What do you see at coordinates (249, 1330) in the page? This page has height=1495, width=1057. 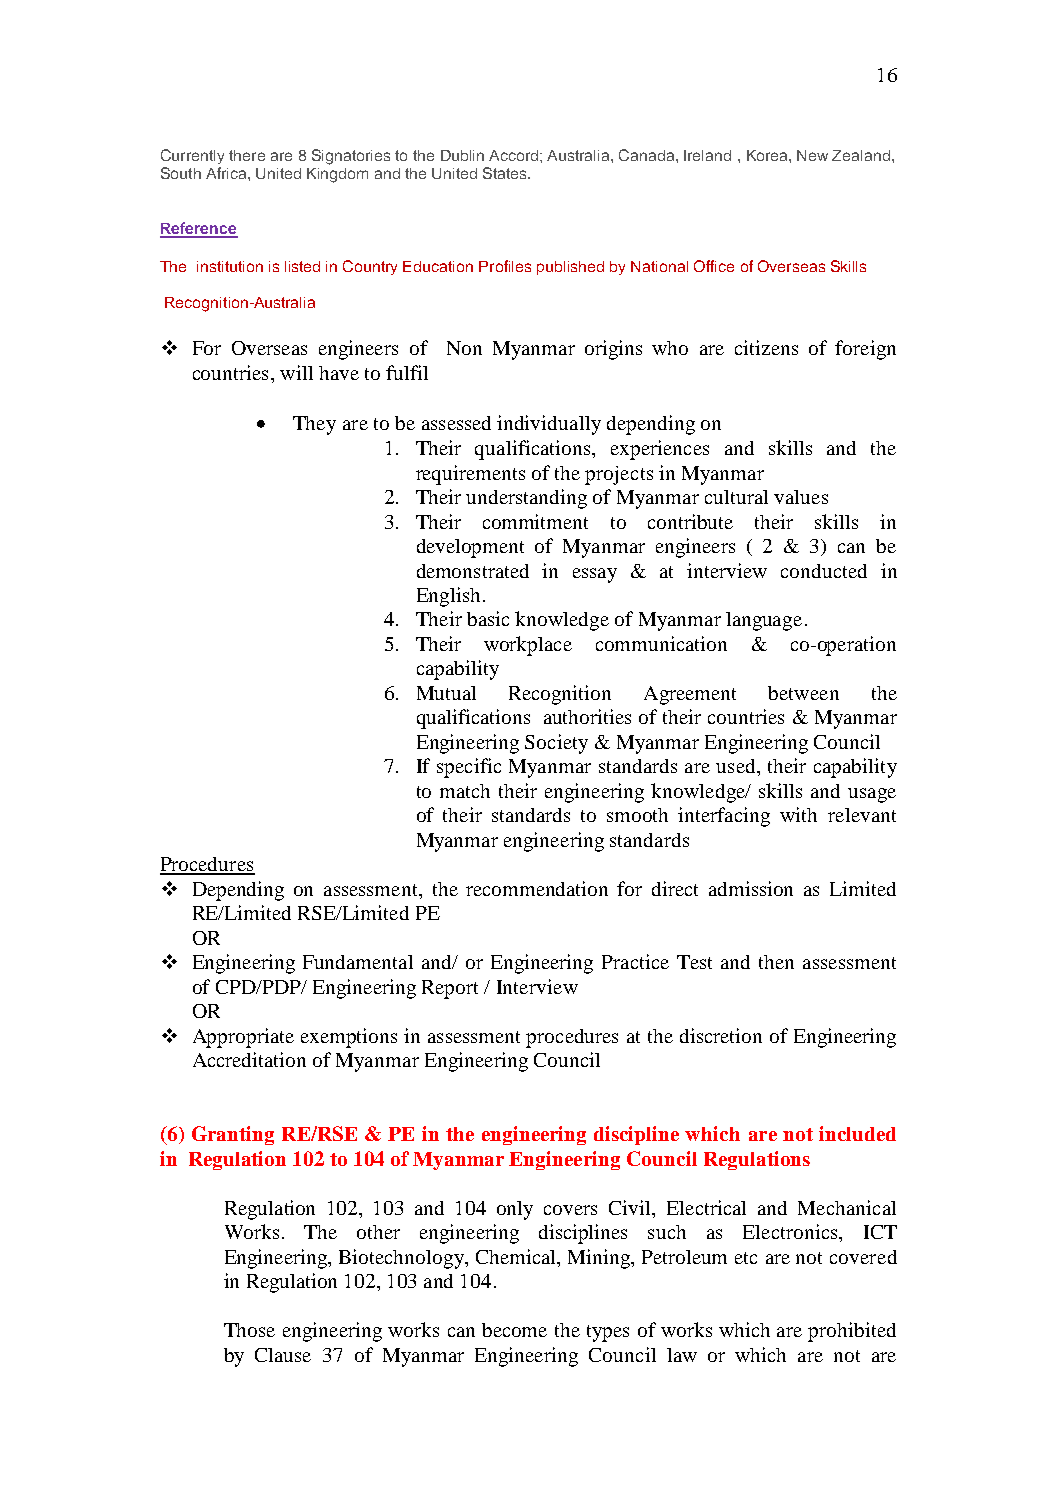 I see `Those` at bounding box center [249, 1330].
